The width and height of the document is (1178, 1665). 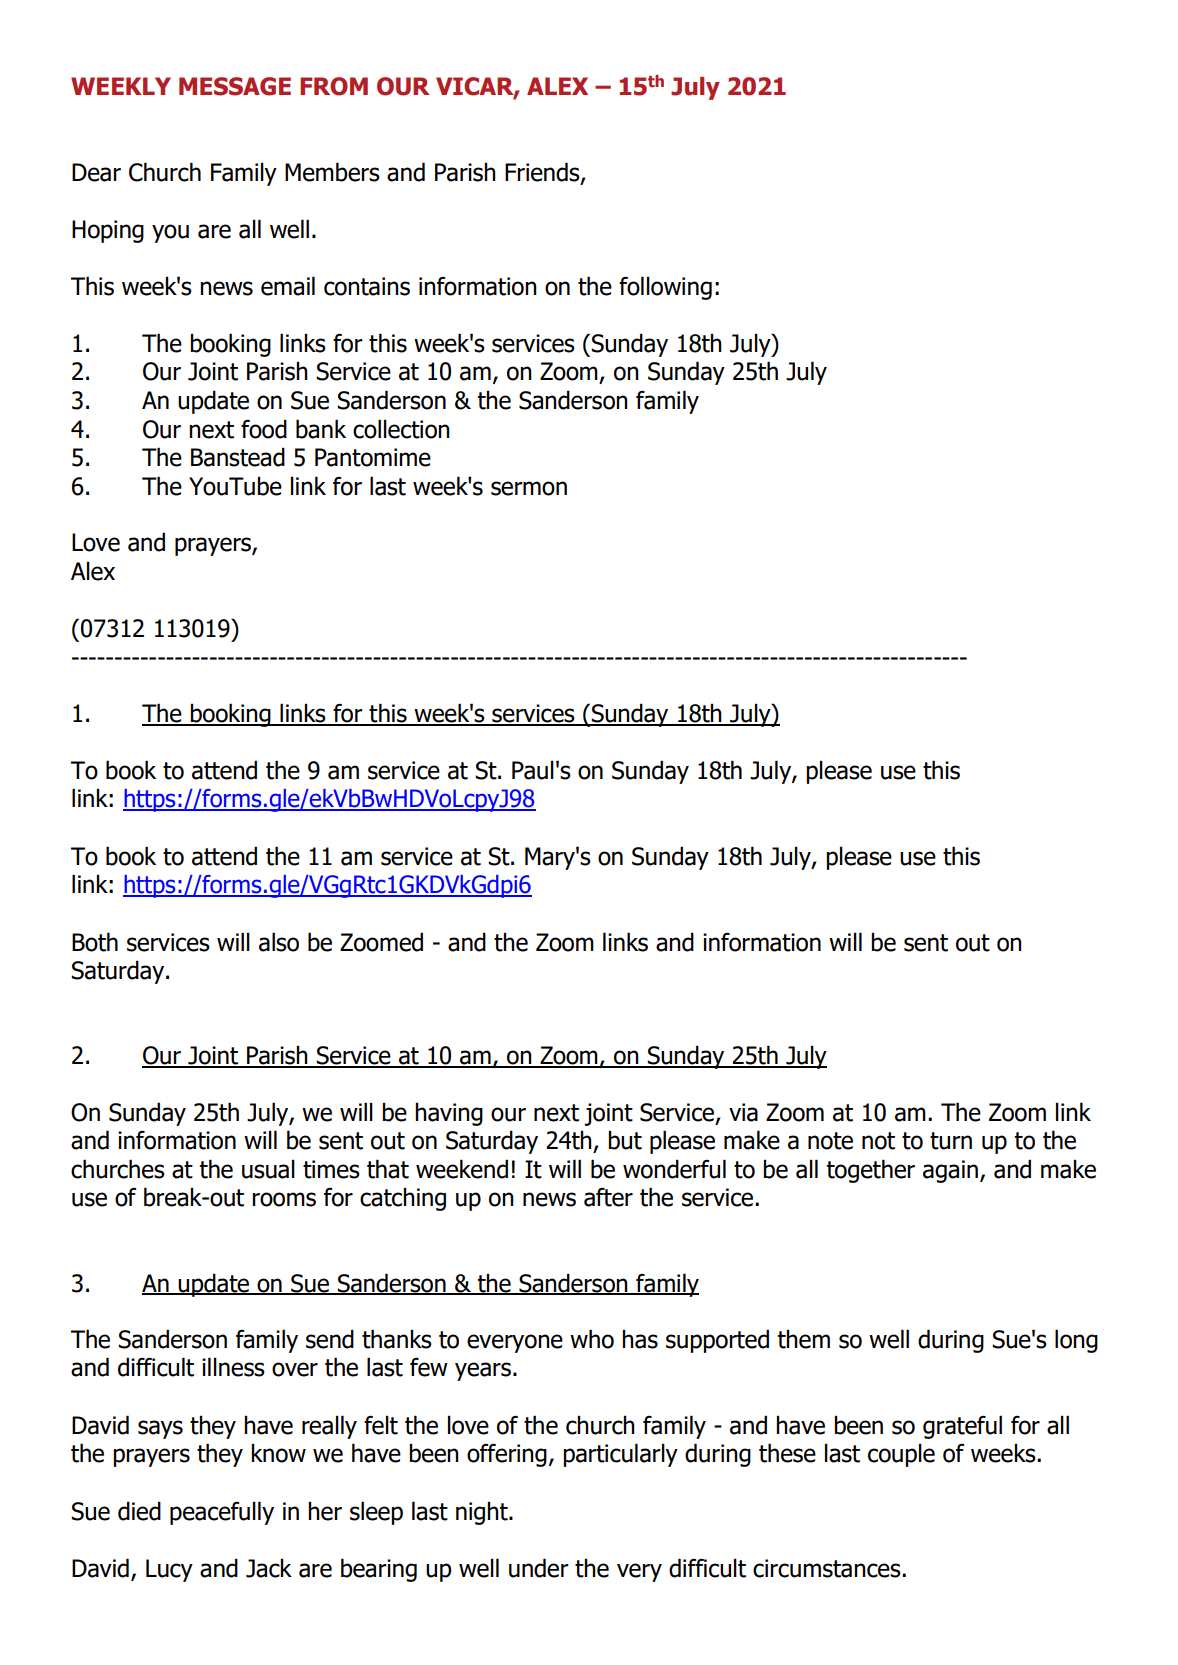 What do you see at coordinates (665, 288) in the document?
I see `following` at bounding box center [665, 288].
